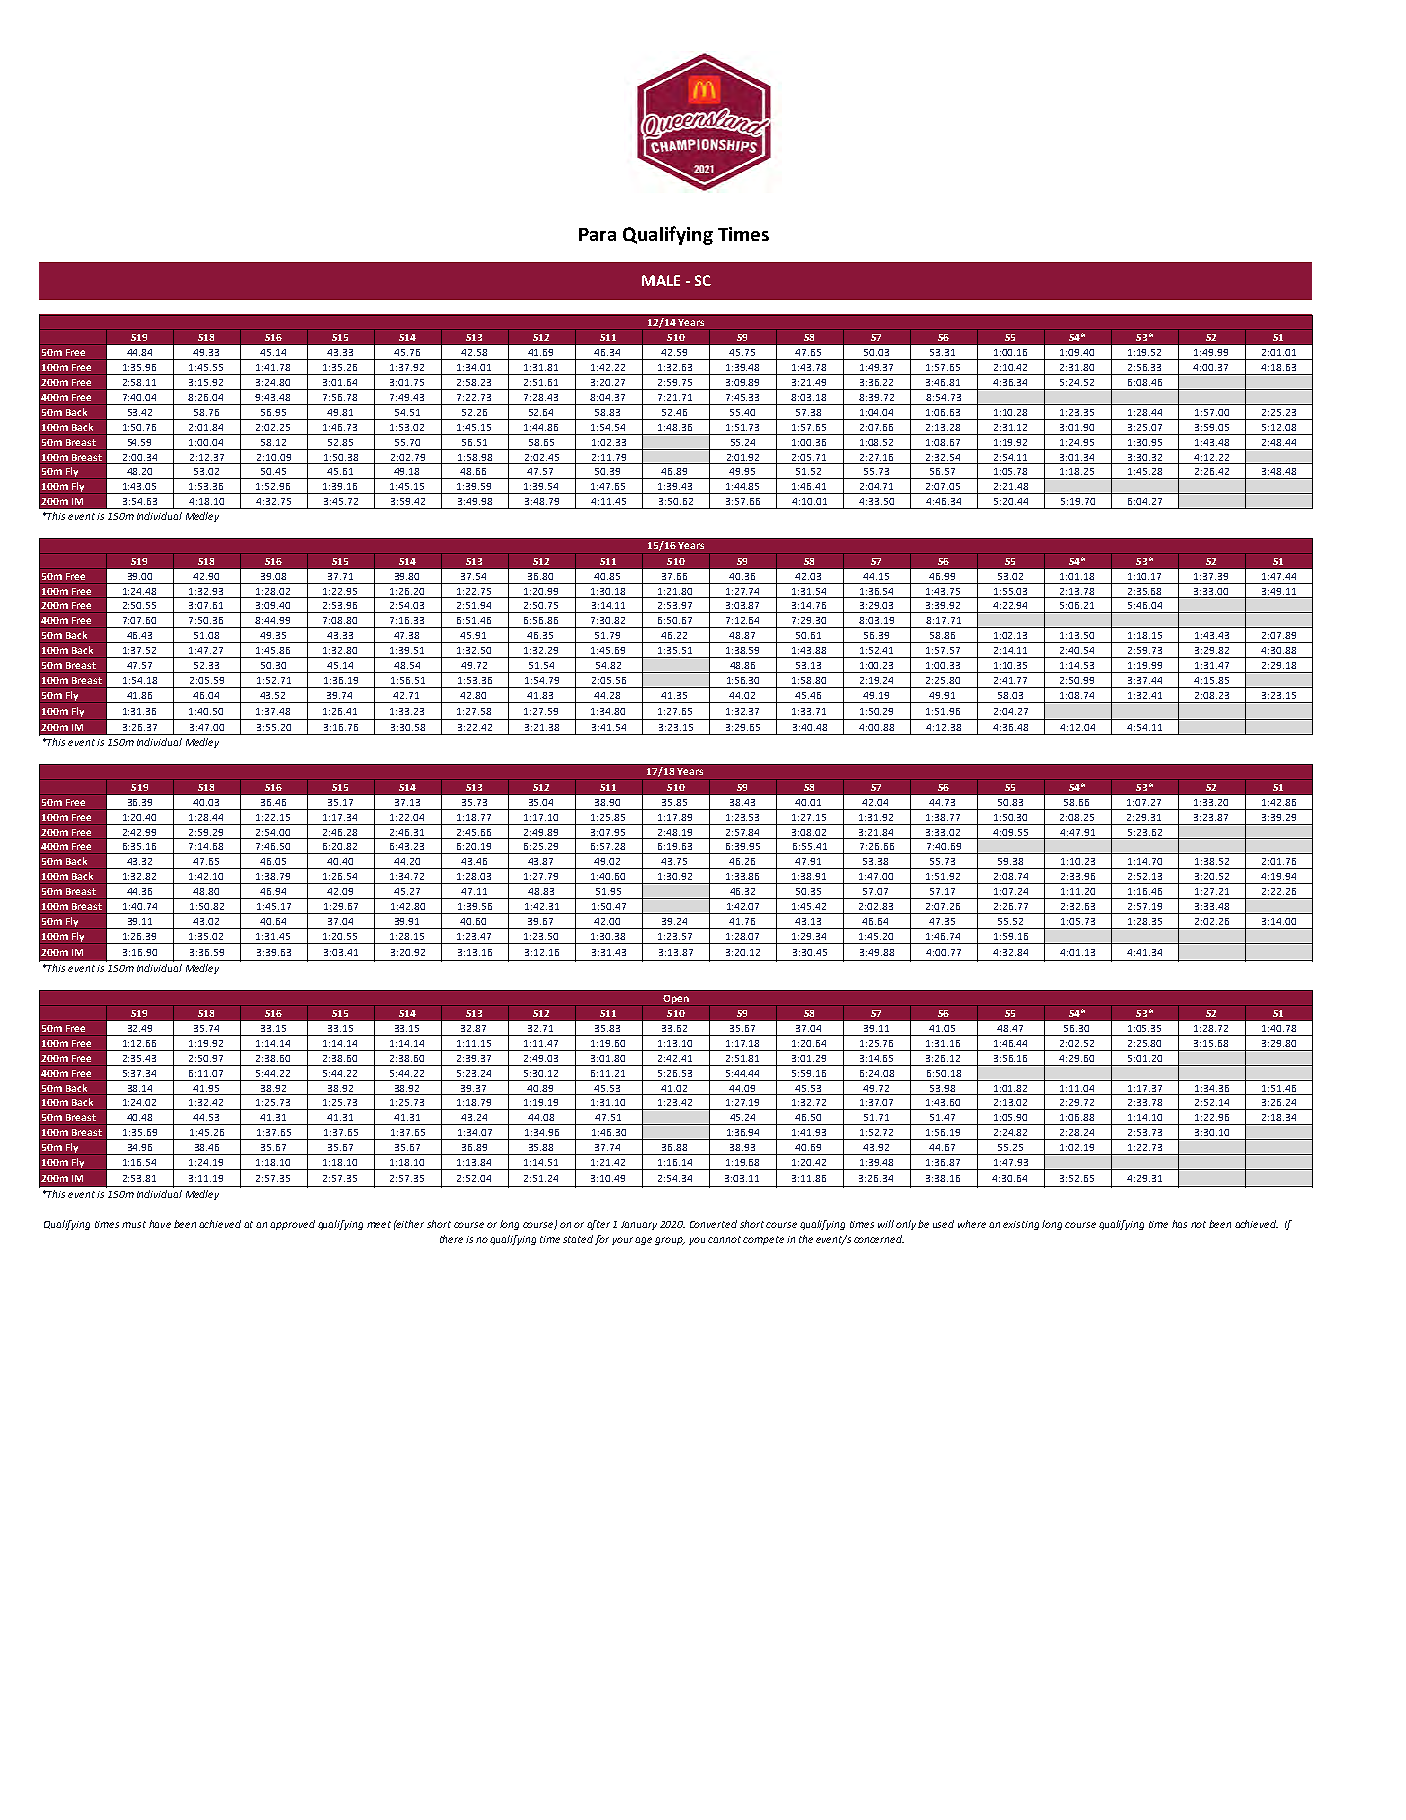  What do you see at coordinates (597, 234) in the document?
I see `Para` at bounding box center [597, 234].
